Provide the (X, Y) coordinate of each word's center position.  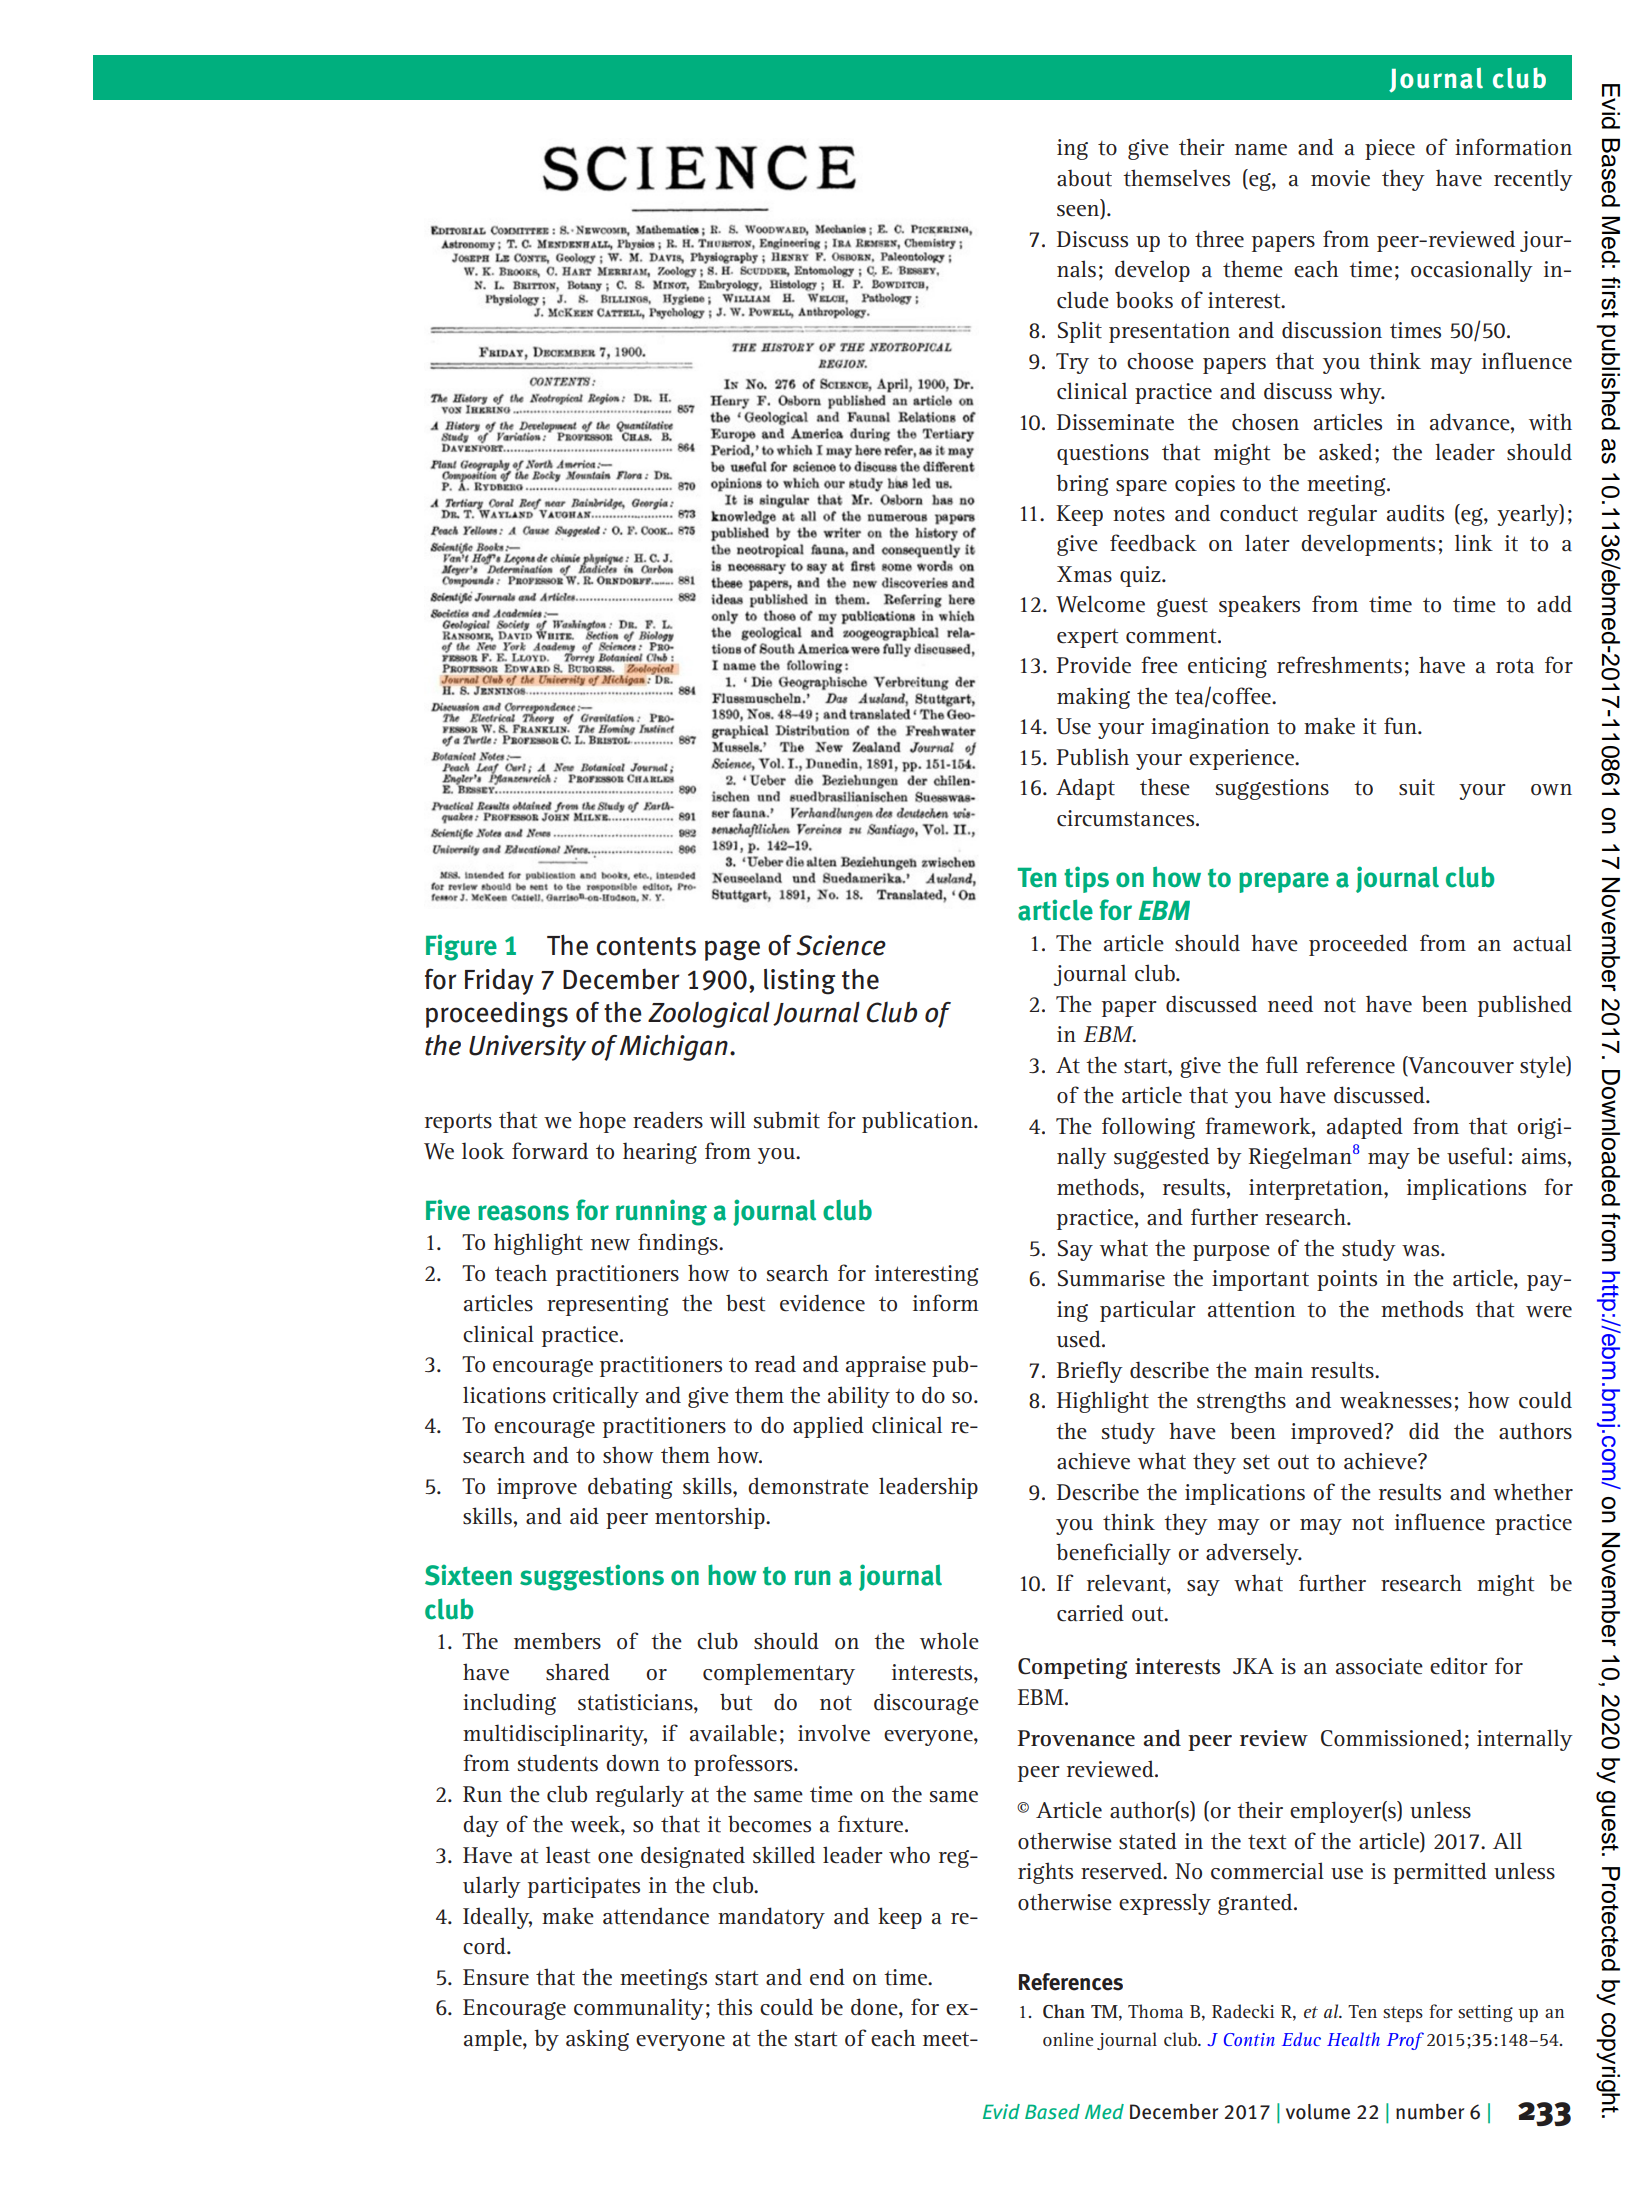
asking (597, 2040)
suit (1417, 787)
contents (646, 946)
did (1424, 1430)
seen (1079, 212)
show (628, 1455)
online (1068, 2039)
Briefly (1090, 1372)
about (1084, 178)
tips (1086, 879)
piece (1390, 149)
